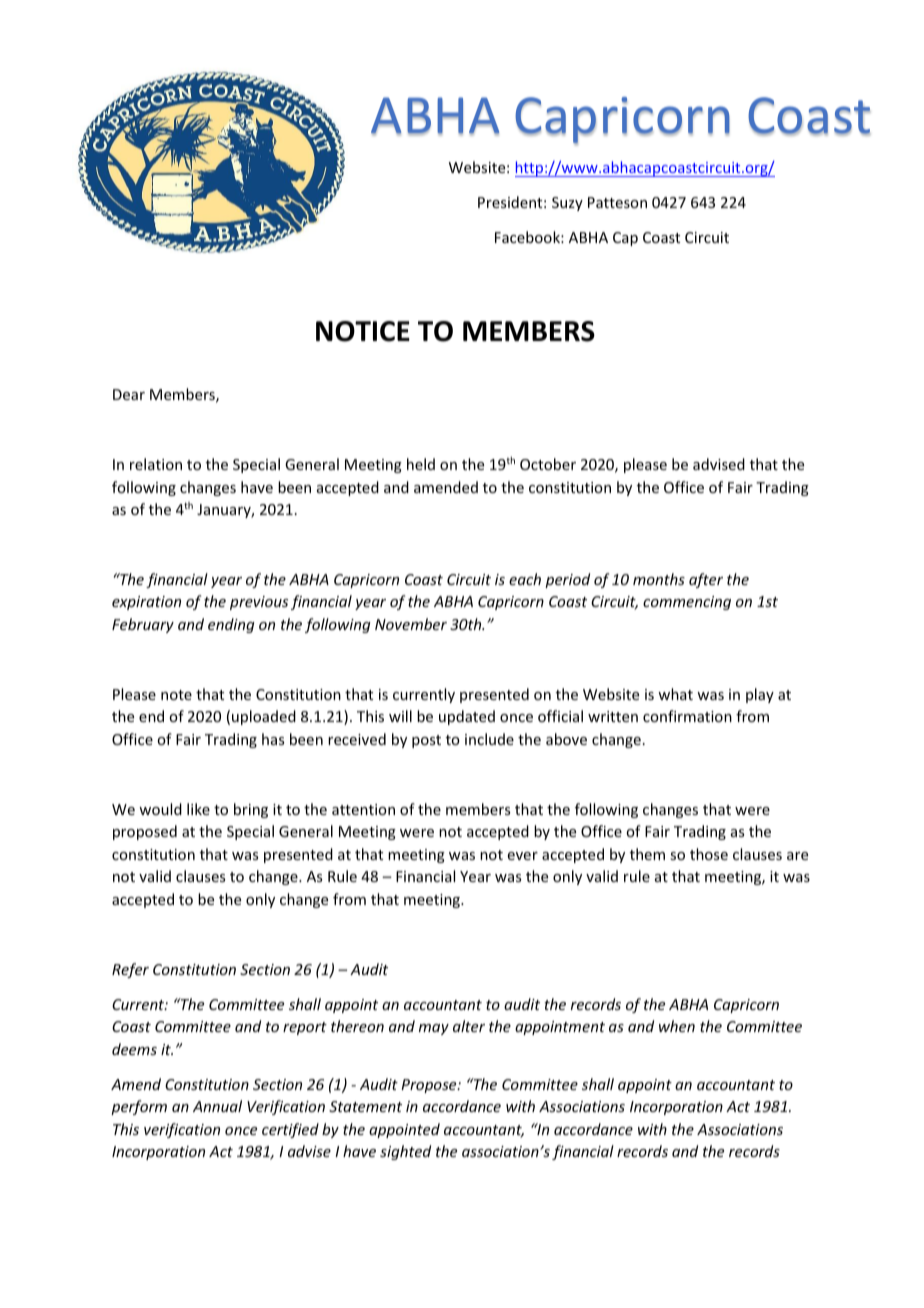 The image size is (924, 1308). What do you see at coordinates (363, 331) in the document?
I see `NOTICE` at bounding box center [363, 331].
